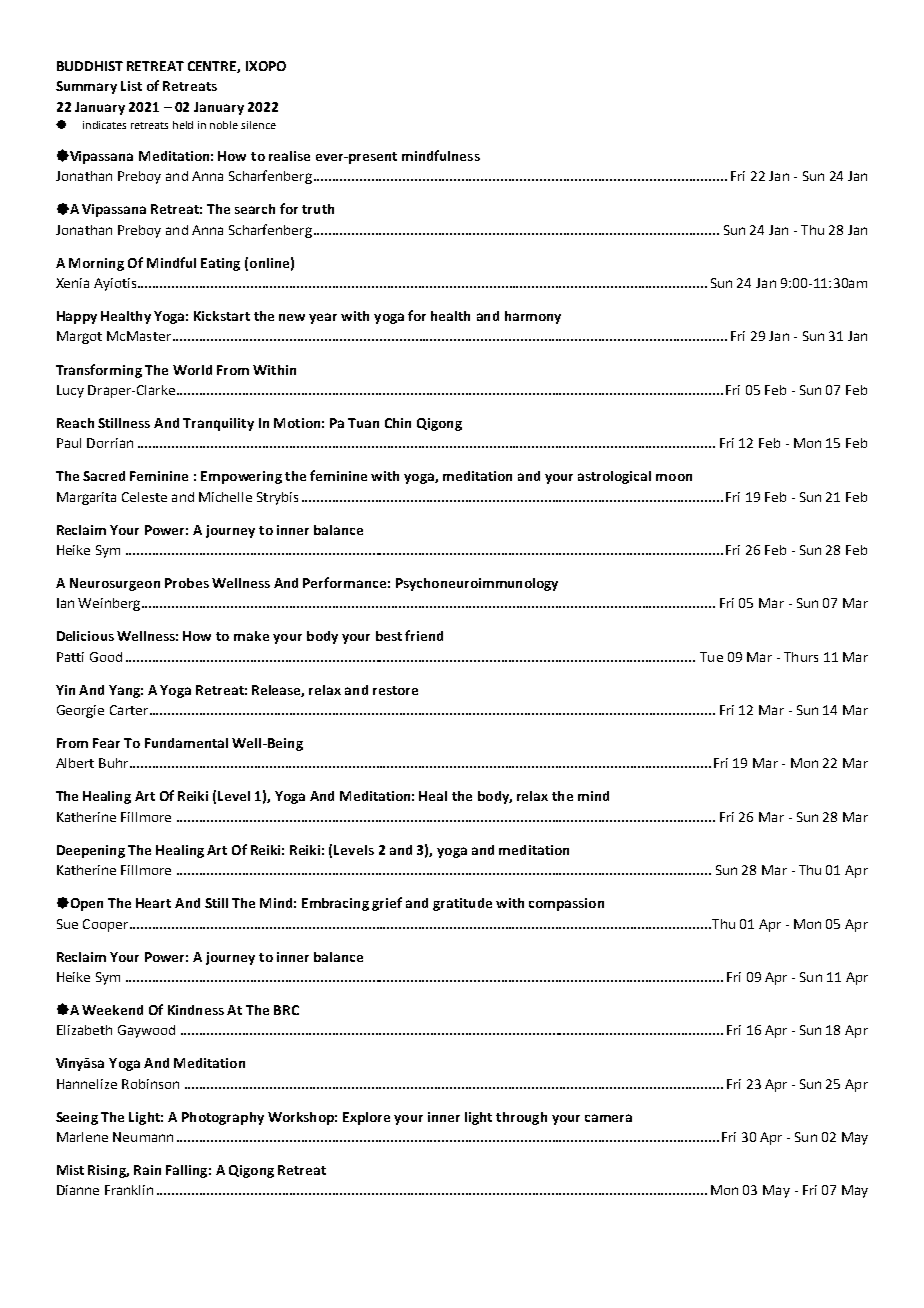 The height and width of the image is (1308, 924). I want to click on List, so click(131, 86).
